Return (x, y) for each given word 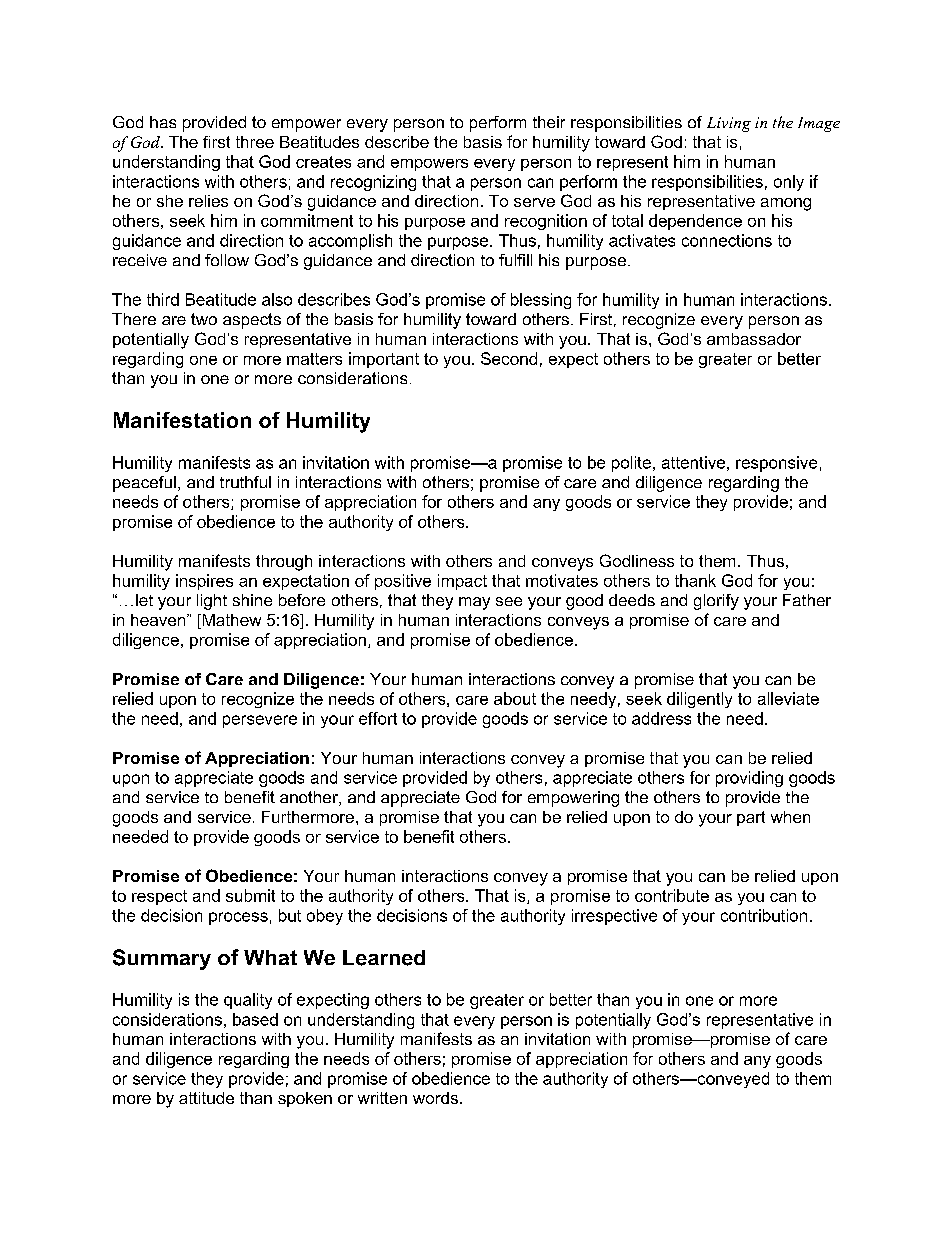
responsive (776, 464)
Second (509, 358)
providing (749, 779)
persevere (260, 721)
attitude (206, 1098)
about (515, 698)
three (255, 142)
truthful (245, 482)
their (549, 122)
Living (729, 124)
